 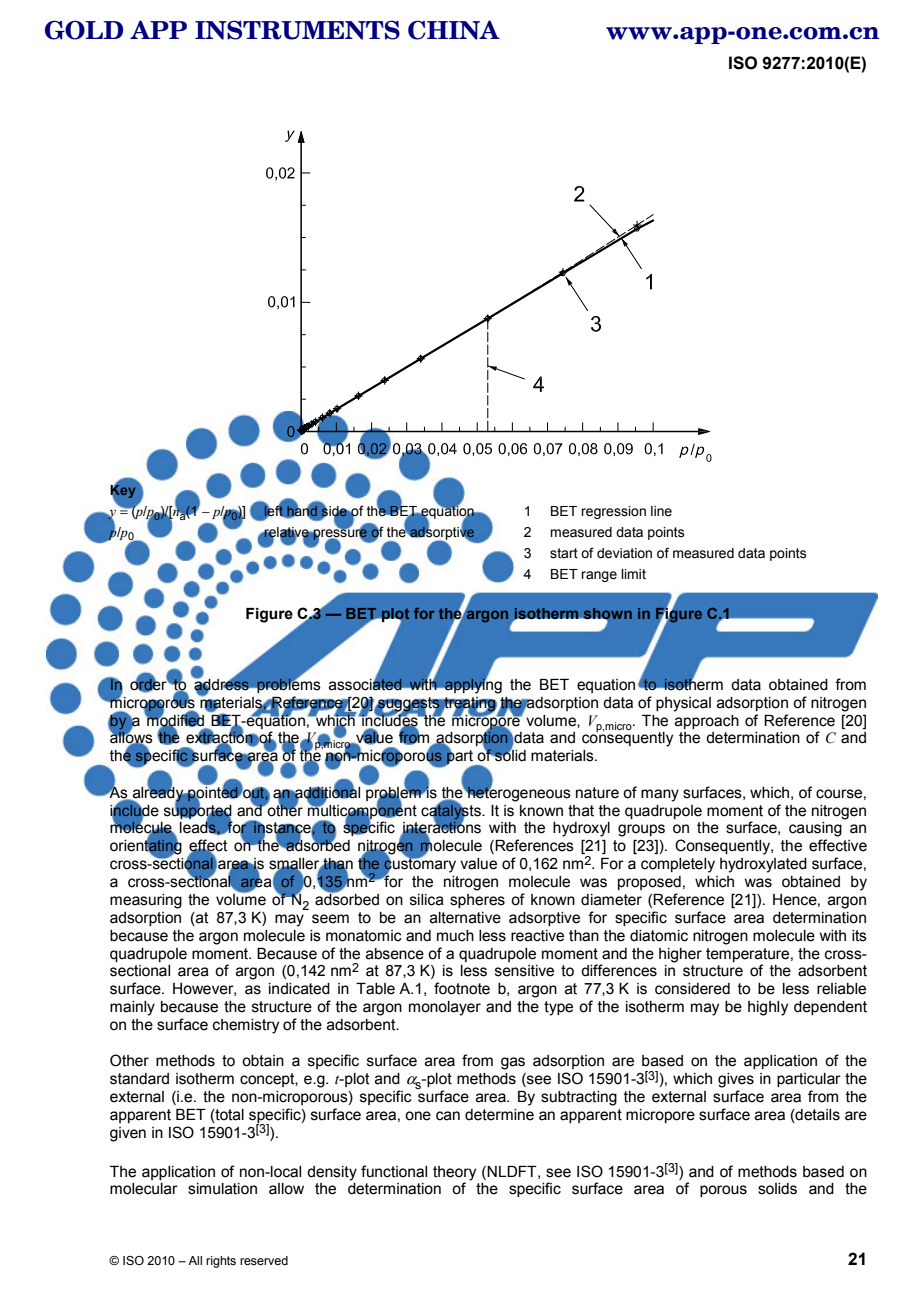 I want to click on start, so click(x=564, y=553).
